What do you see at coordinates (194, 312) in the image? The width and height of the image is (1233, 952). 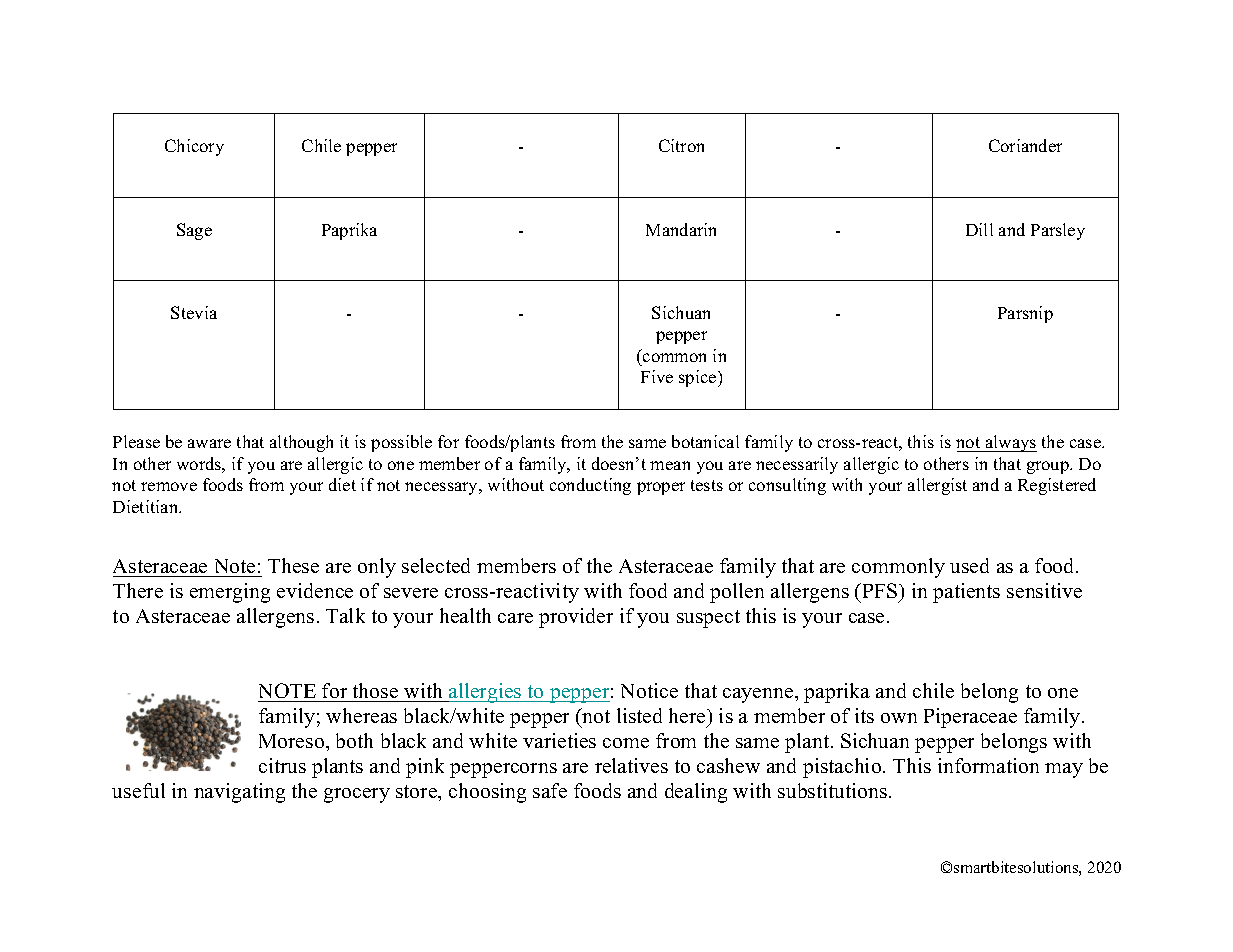 I see `Stevia` at bounding box center [194, 312].
